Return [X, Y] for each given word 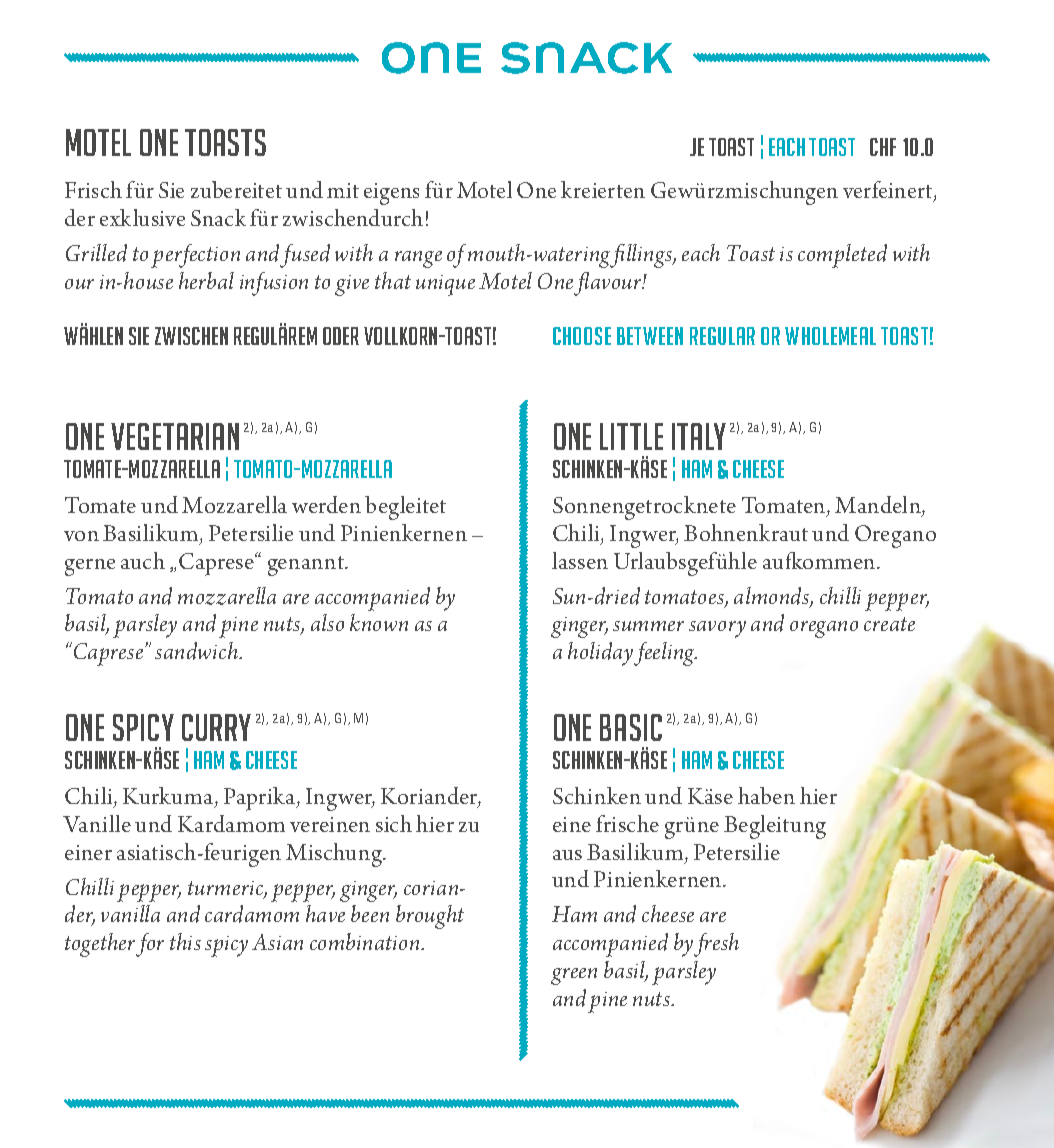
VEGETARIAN [175, 436]
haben [766, 795]
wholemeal [830, 336]
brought [430, 917]
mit [343, 190]
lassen [580, 560]
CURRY [216, 727]
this [185, 941]
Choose [582, 336]
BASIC [631, 727]
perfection [195, 256]
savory [717, 629]
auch [143, 560]
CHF [883, 147]
